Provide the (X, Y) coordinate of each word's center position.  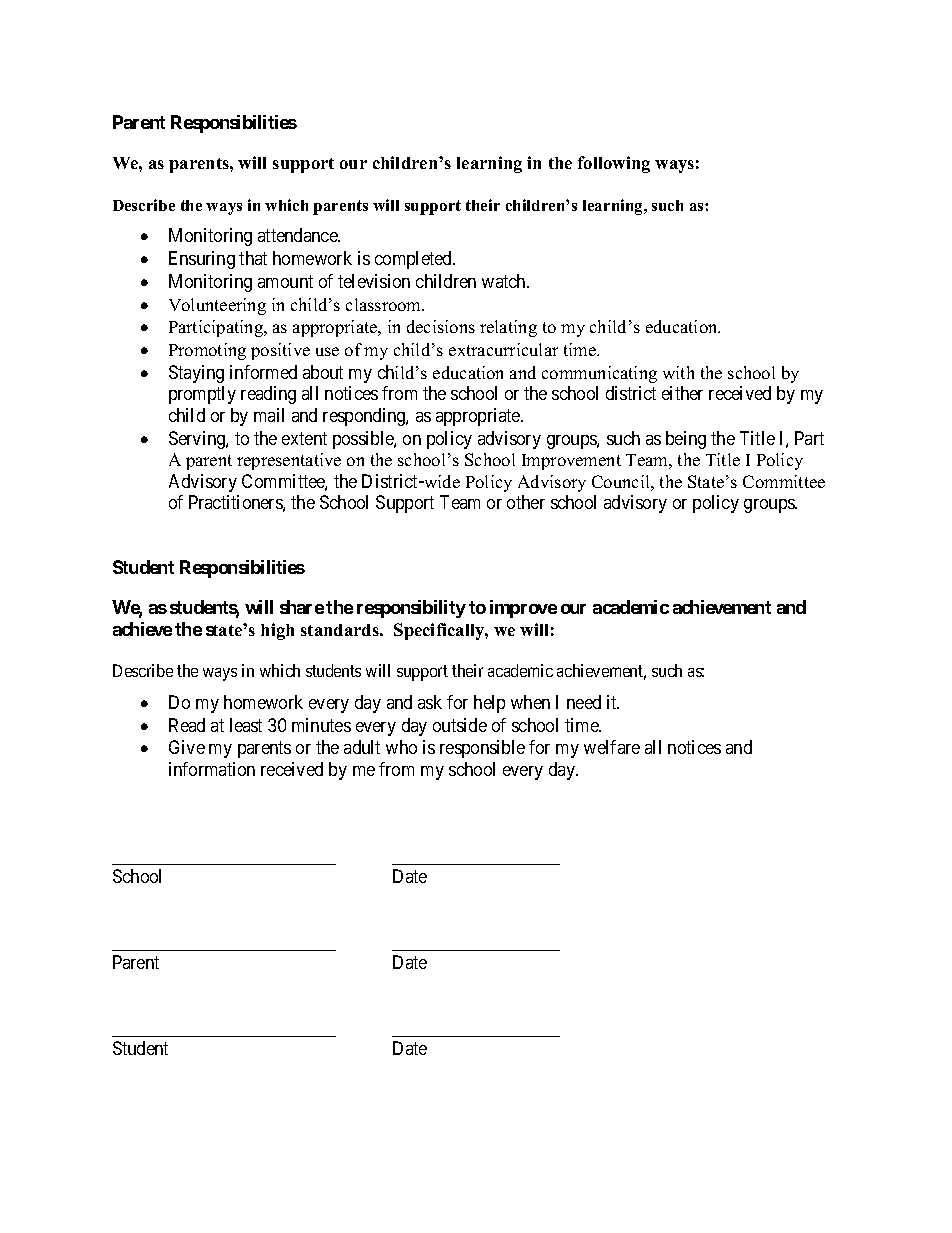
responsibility (411, 609)
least (246, 725)
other (526, 502)
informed (263, 372)
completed (414, 260)
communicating (599, 374)
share (302, 607)
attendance (298, 235)
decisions (441, 326)
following (614, 164)
